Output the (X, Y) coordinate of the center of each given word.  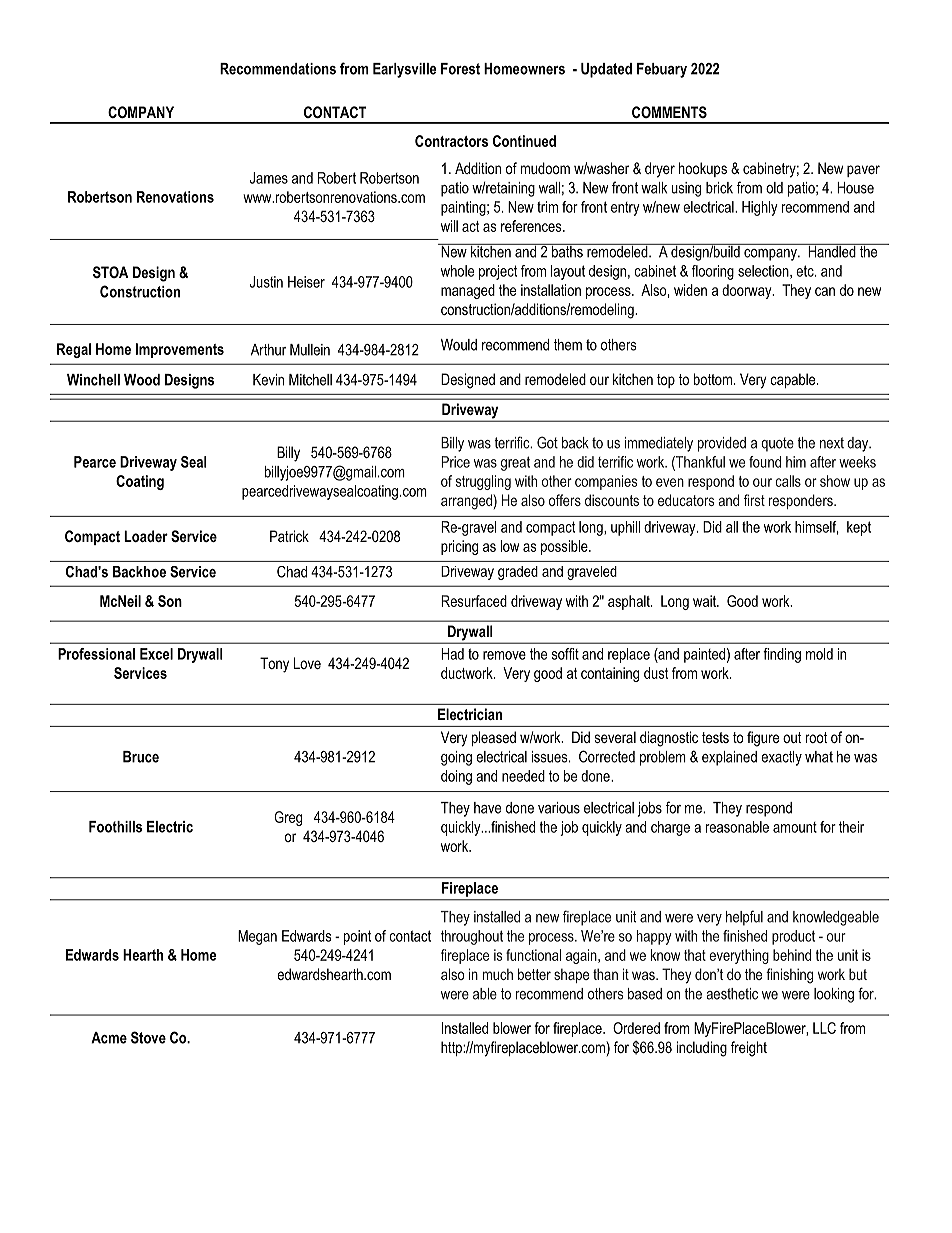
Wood (142, 380)
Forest (460, 69)
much (498, 974)
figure (763, 739)
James (269, 178)
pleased (494, 738)
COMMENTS (669, 112)
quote (777, 444)
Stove (148, 1037)
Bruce (141, 757)
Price (455, 462)
